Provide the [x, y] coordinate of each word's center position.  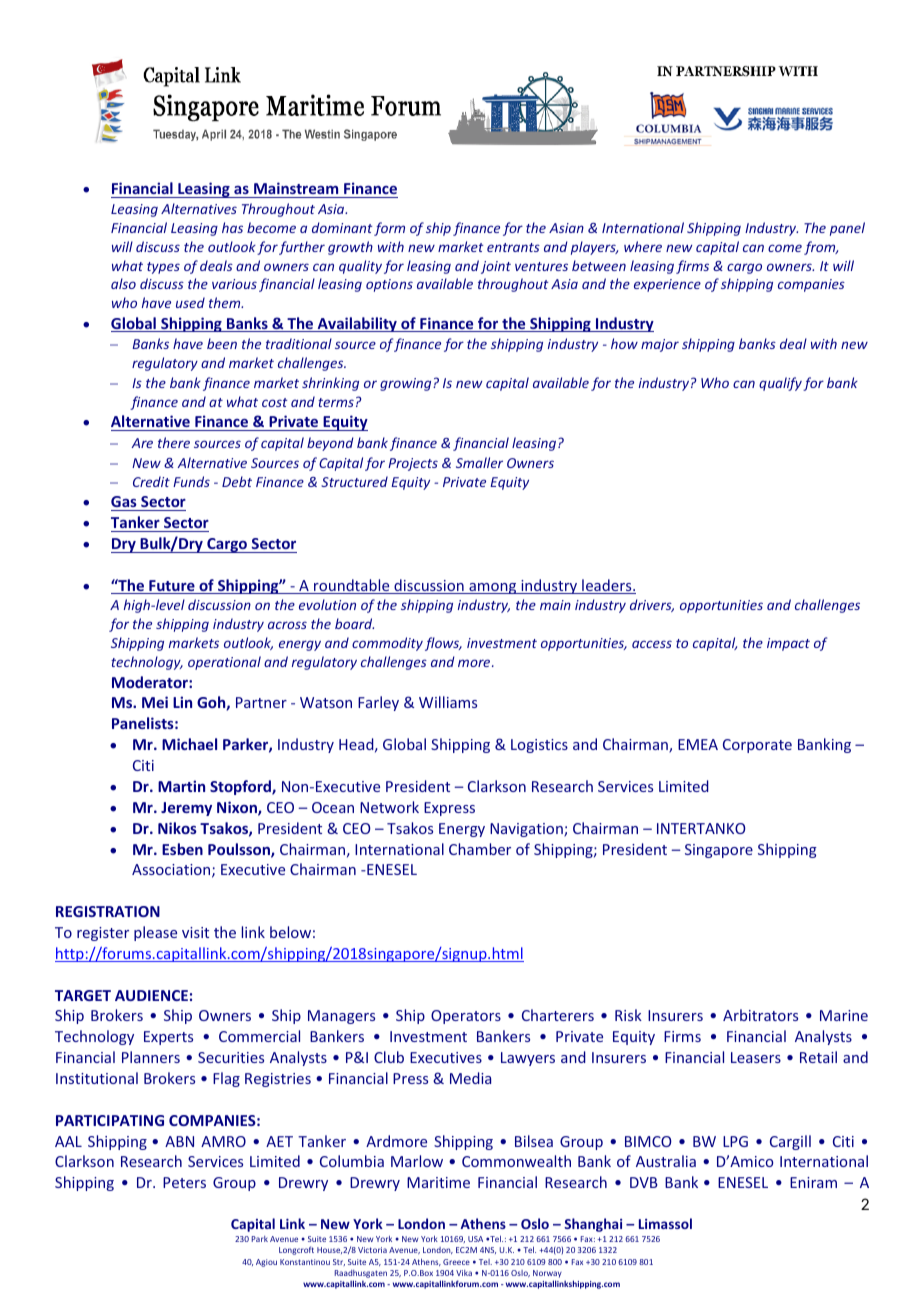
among [493, 588]
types [163, 268]
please [155, 933]
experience [667, 285]
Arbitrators [760, 1015]
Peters [184, 1182]
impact [788, 644]
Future [172, 587]
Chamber [480, 849]
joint [496, 267]
